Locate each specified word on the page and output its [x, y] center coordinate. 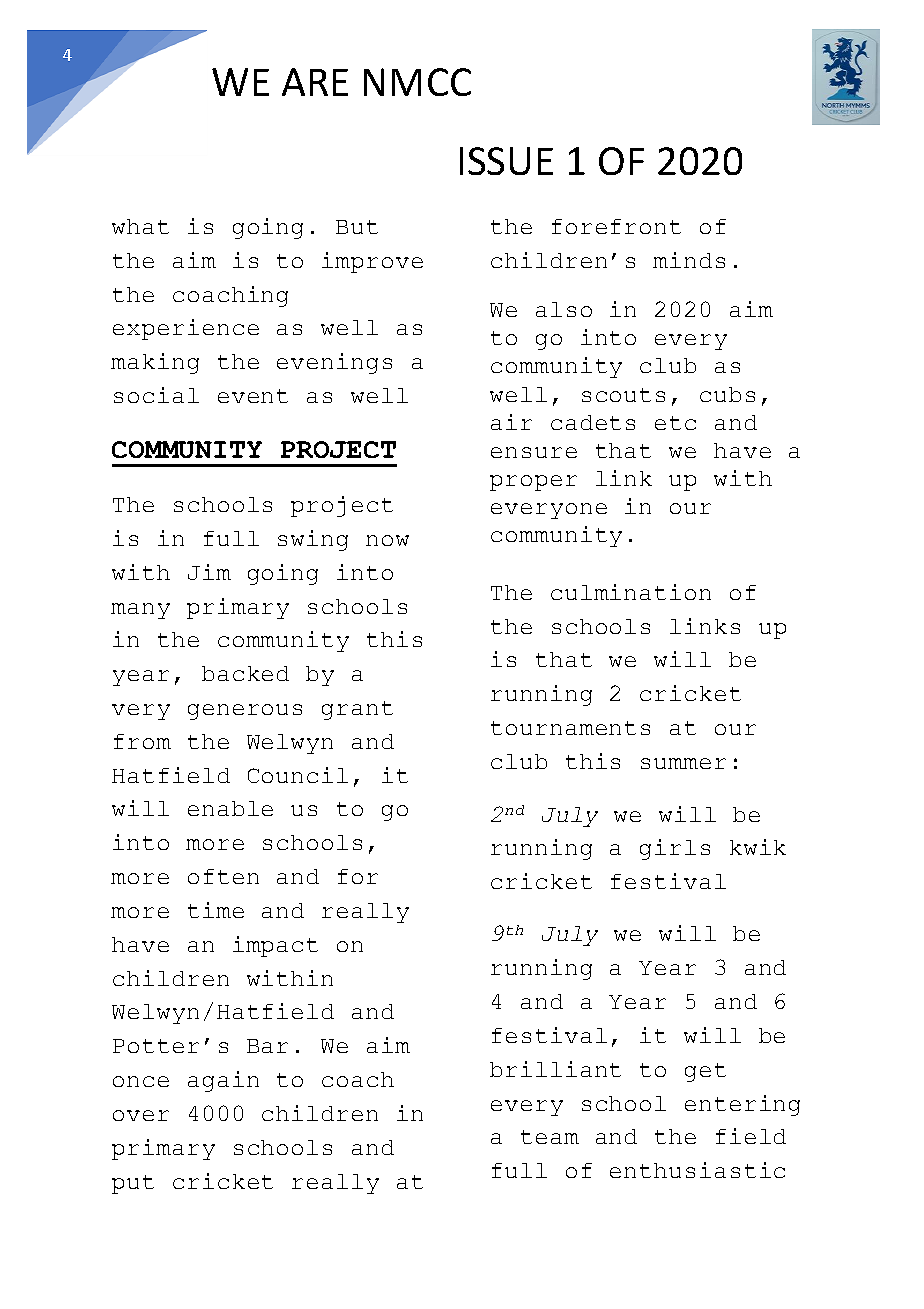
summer [683, 763]
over [141, 1115]
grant [357, 710]
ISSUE [506, 161]
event [253, 396]
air [511, 422]
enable [230, 808]
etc [675, 423]
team [550, 1137]
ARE [315, 82]
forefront [616, 226]
